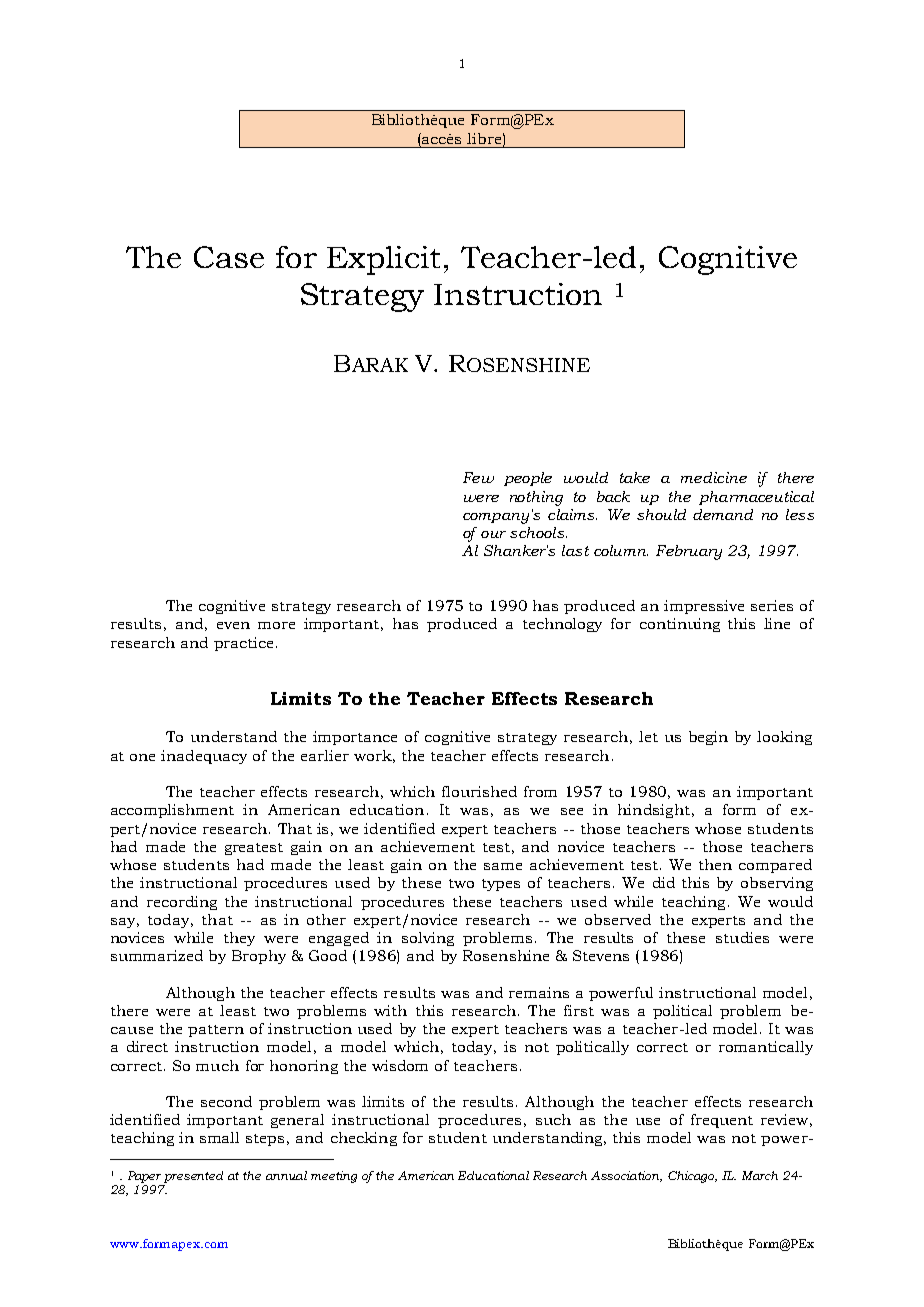  Describe the element at coordinates (276, 625) in the image. I see `more` at that location.
